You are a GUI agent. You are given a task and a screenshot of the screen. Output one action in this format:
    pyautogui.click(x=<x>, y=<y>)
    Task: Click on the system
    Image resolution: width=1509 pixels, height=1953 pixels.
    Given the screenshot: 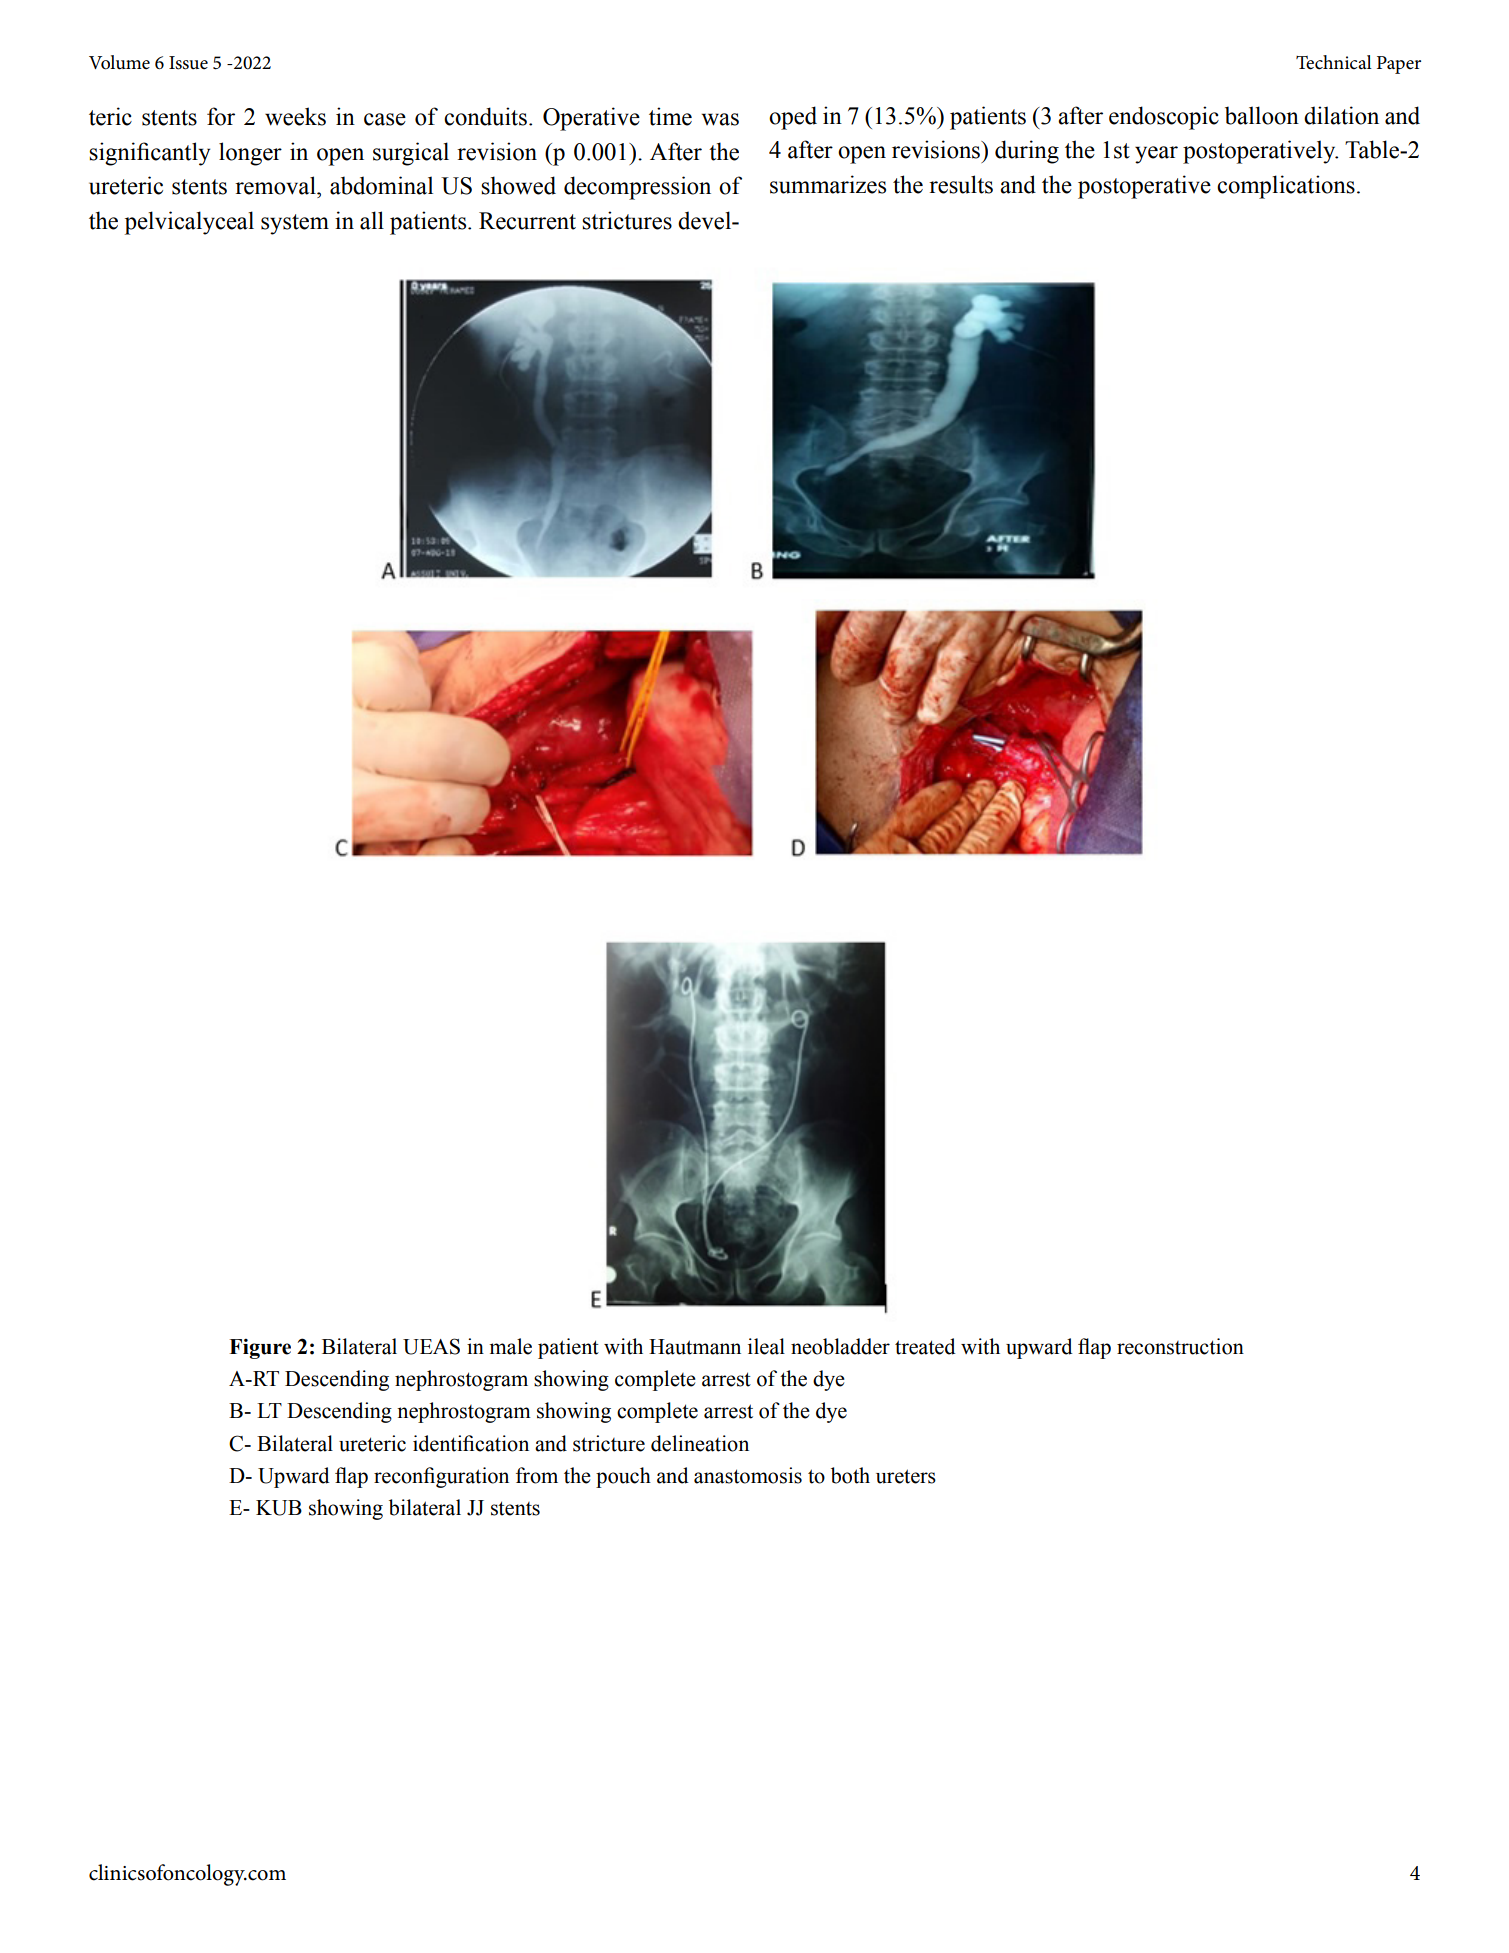 What is the action you would take?
    pyautogui.click(x=295, y=224)
